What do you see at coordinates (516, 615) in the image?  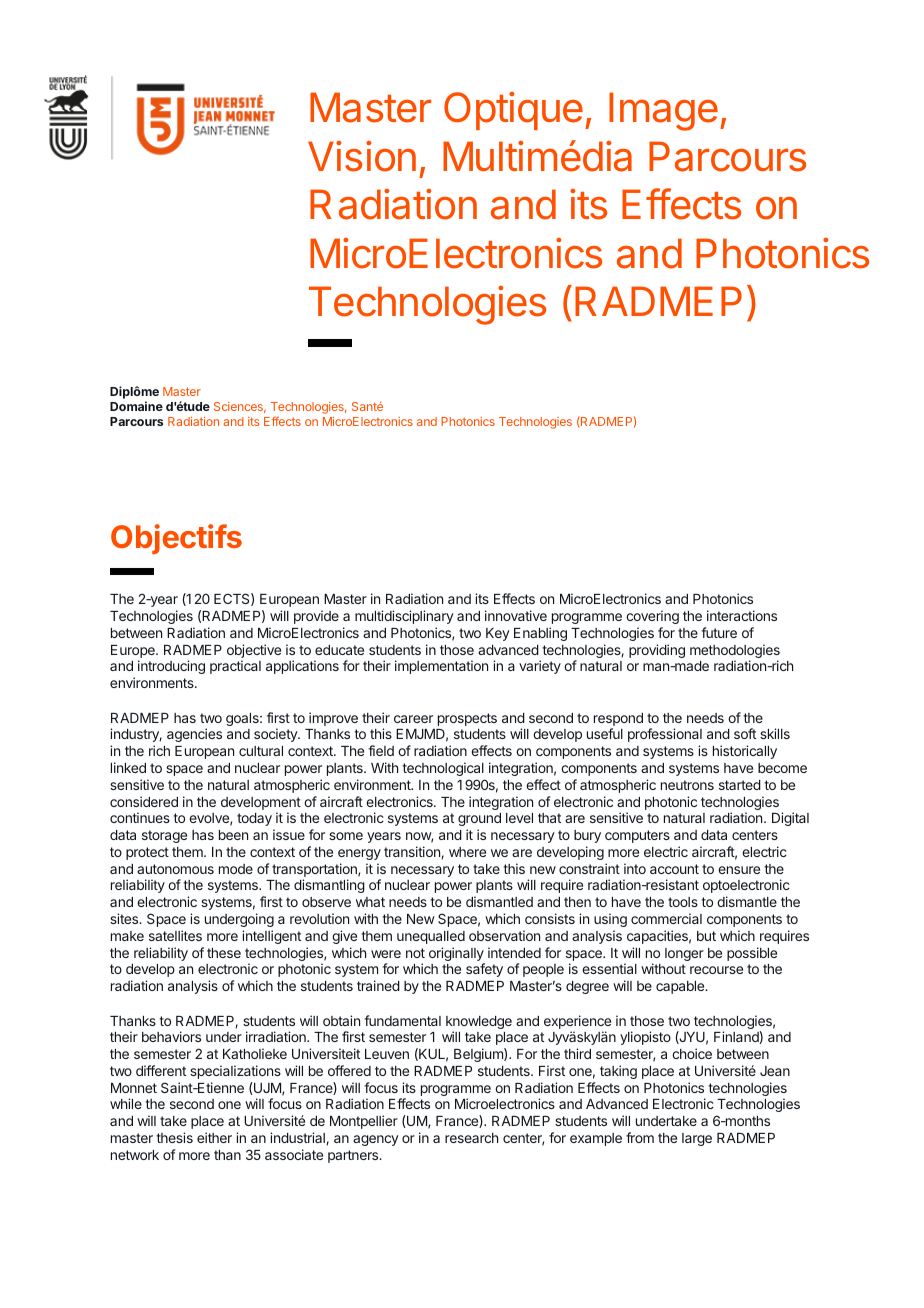 I see `innovative` at bounding box center [516, 615].
